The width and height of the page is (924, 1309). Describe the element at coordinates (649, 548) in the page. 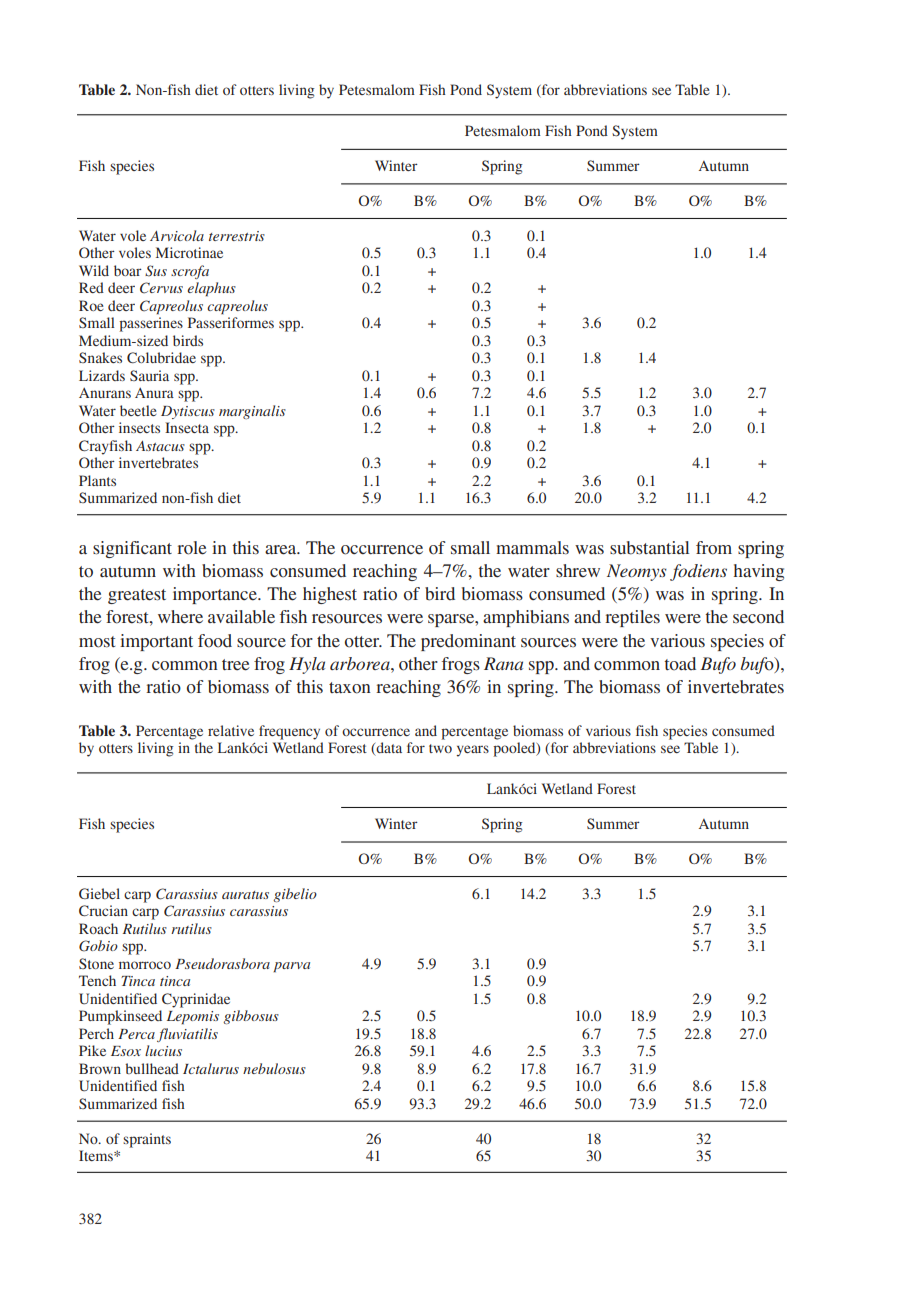

I see `substantial` at that location.
